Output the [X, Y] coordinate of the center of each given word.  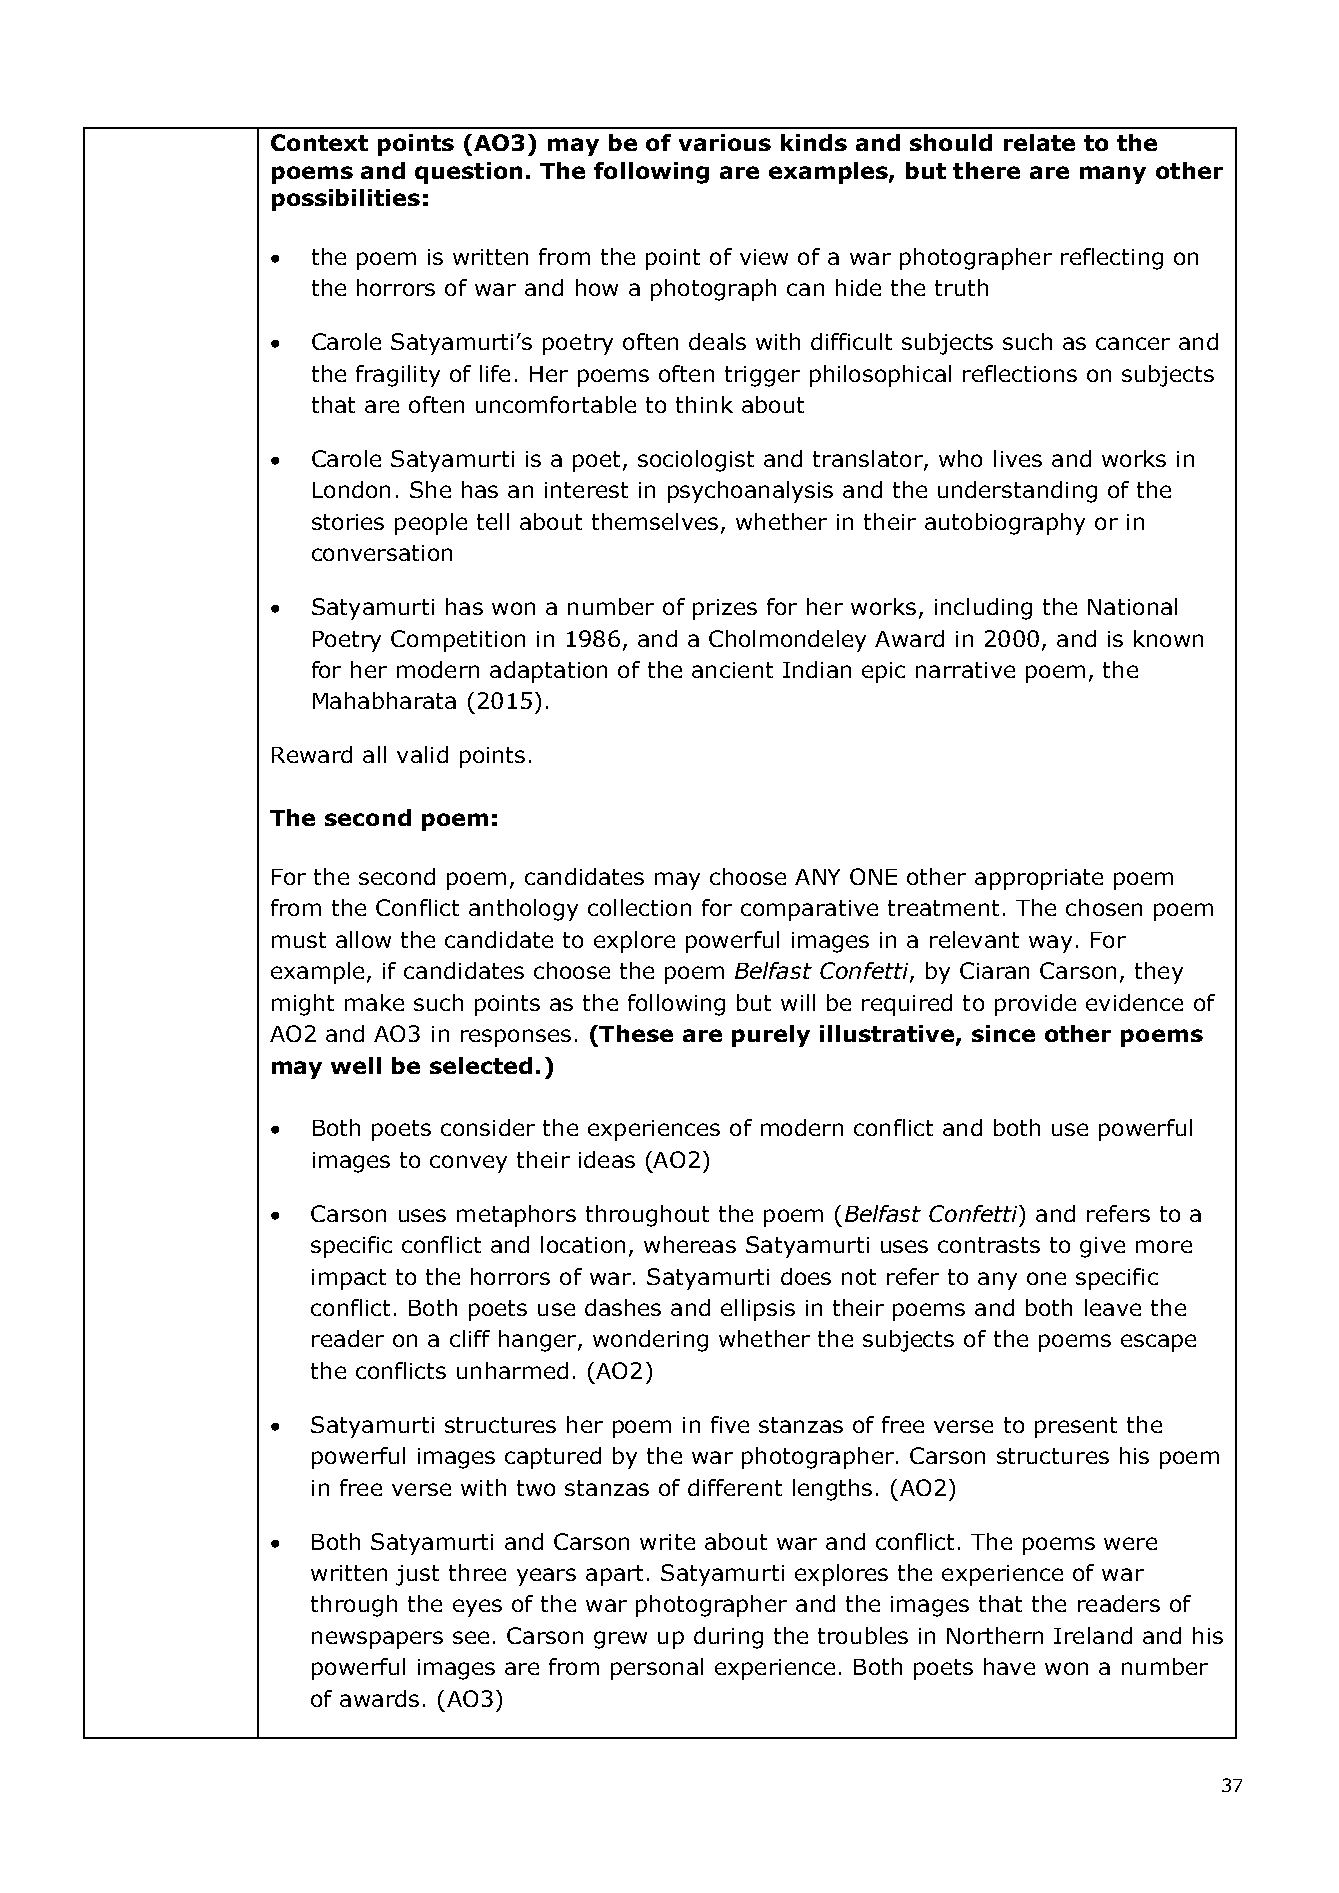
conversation [382, 553]
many [1113, 175]
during [728, 1638]
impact [349, 1279]
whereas [690, 1244]
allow [363, 939]
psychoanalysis [750, 492]
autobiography [1005, 524]
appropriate [1039, 879]
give [1102, 1247]
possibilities [346, 200]
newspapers [377, 1640]
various [725, 142]
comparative [809, 910]
